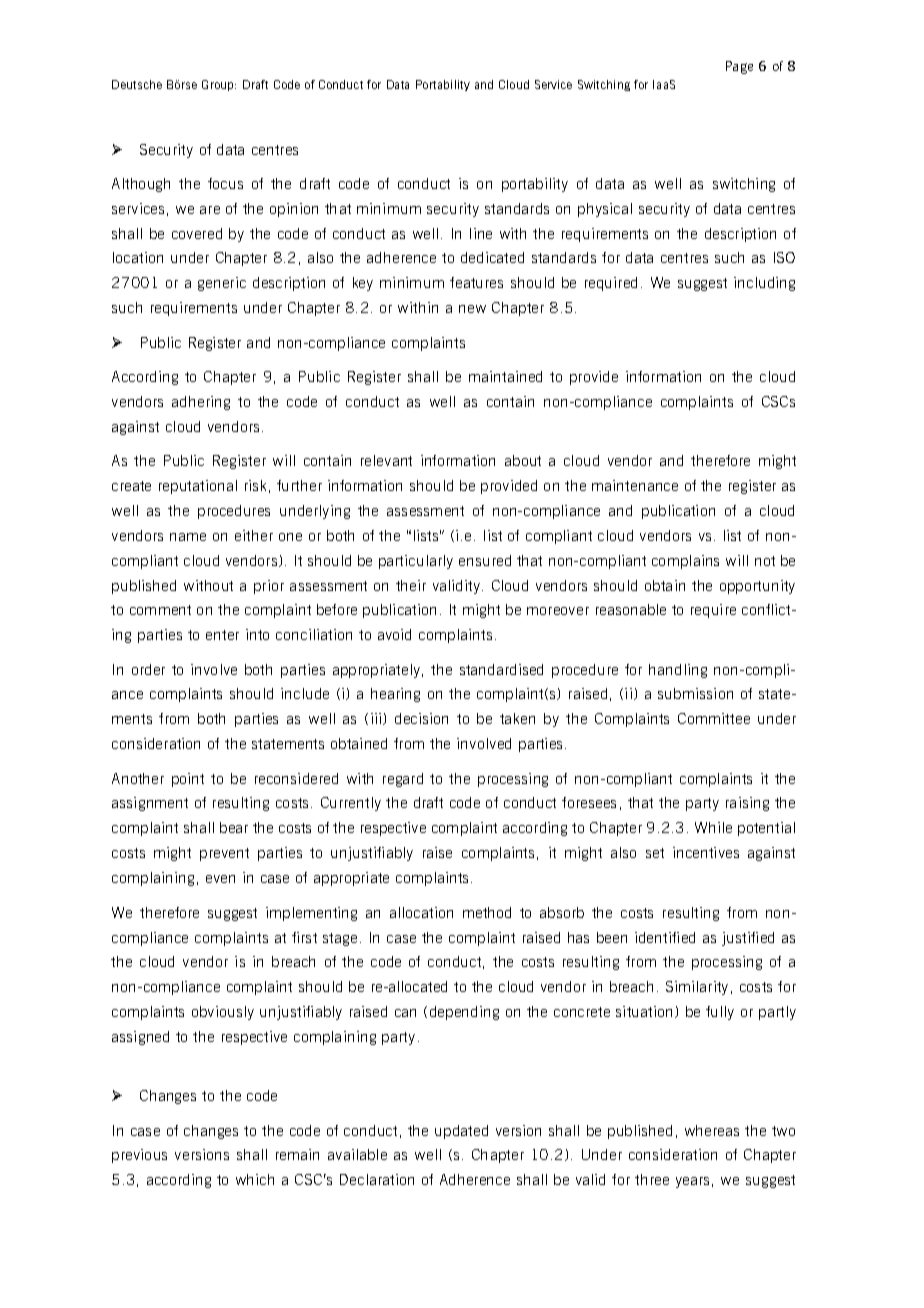 This document has height=1308, width=924. I want to click on whereas, so click(712, 1130).
